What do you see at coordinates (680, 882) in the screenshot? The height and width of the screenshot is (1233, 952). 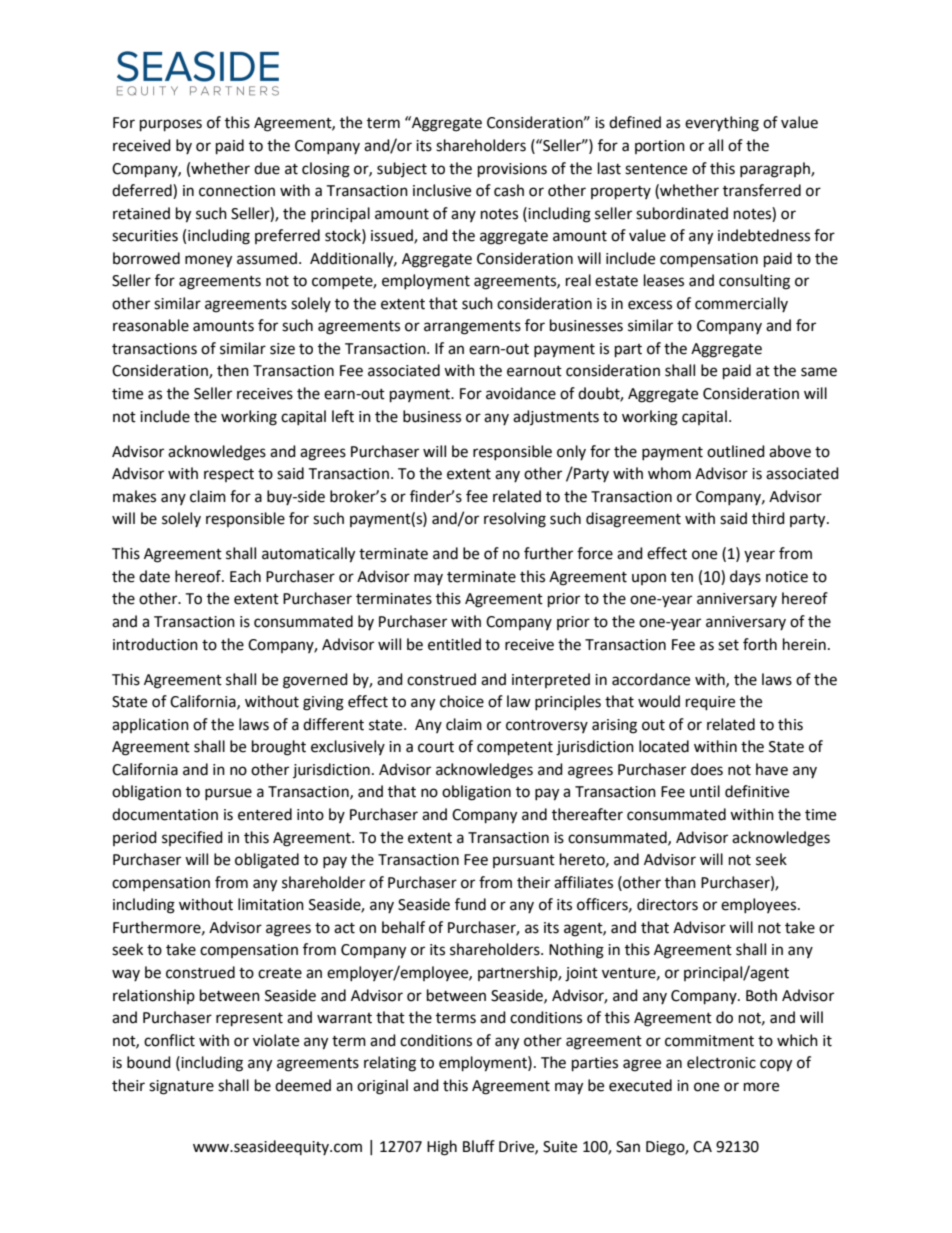 I see `than` at bounding box center [680, 882].
